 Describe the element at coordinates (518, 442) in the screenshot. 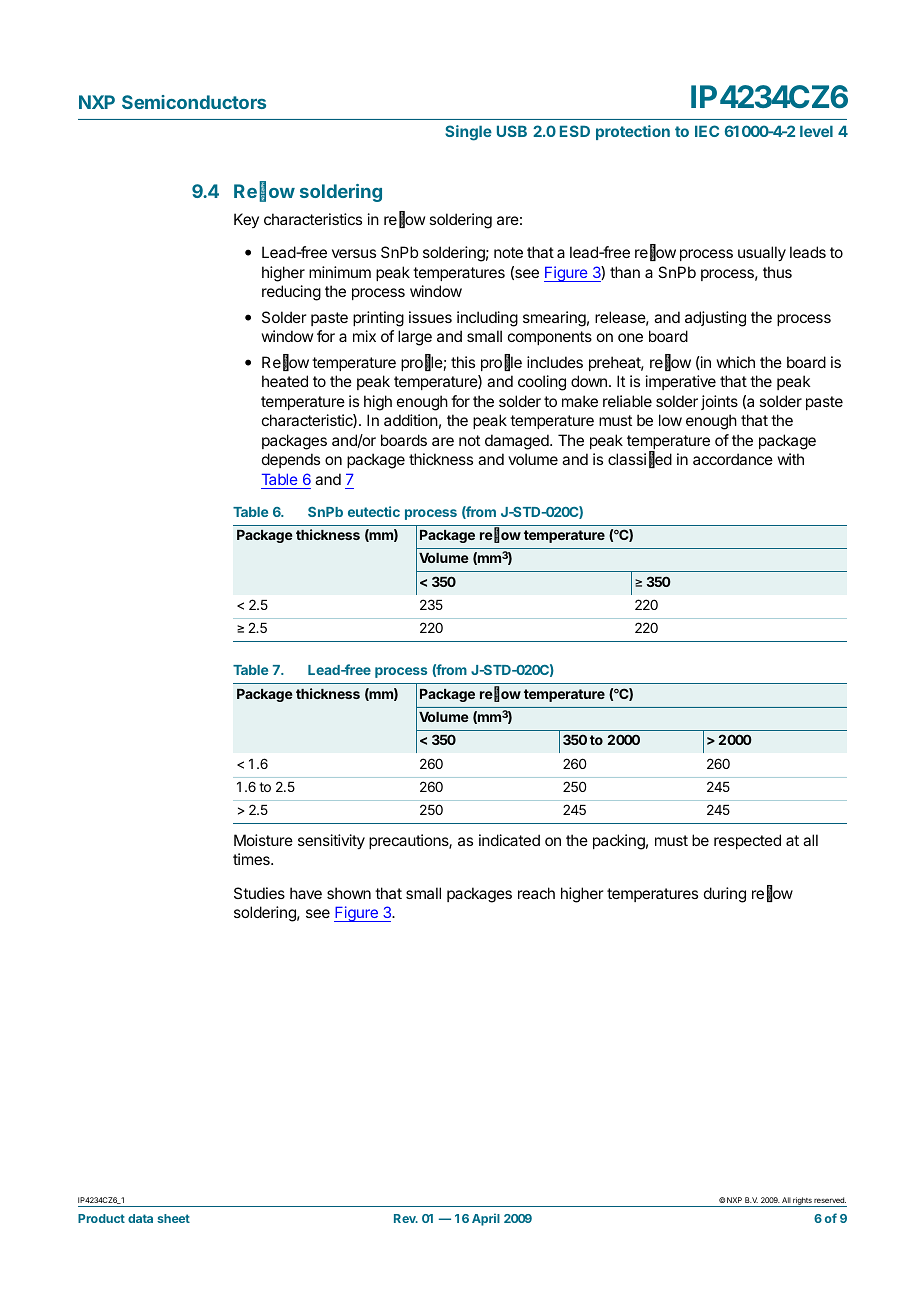

I see `damaged` at that location.
